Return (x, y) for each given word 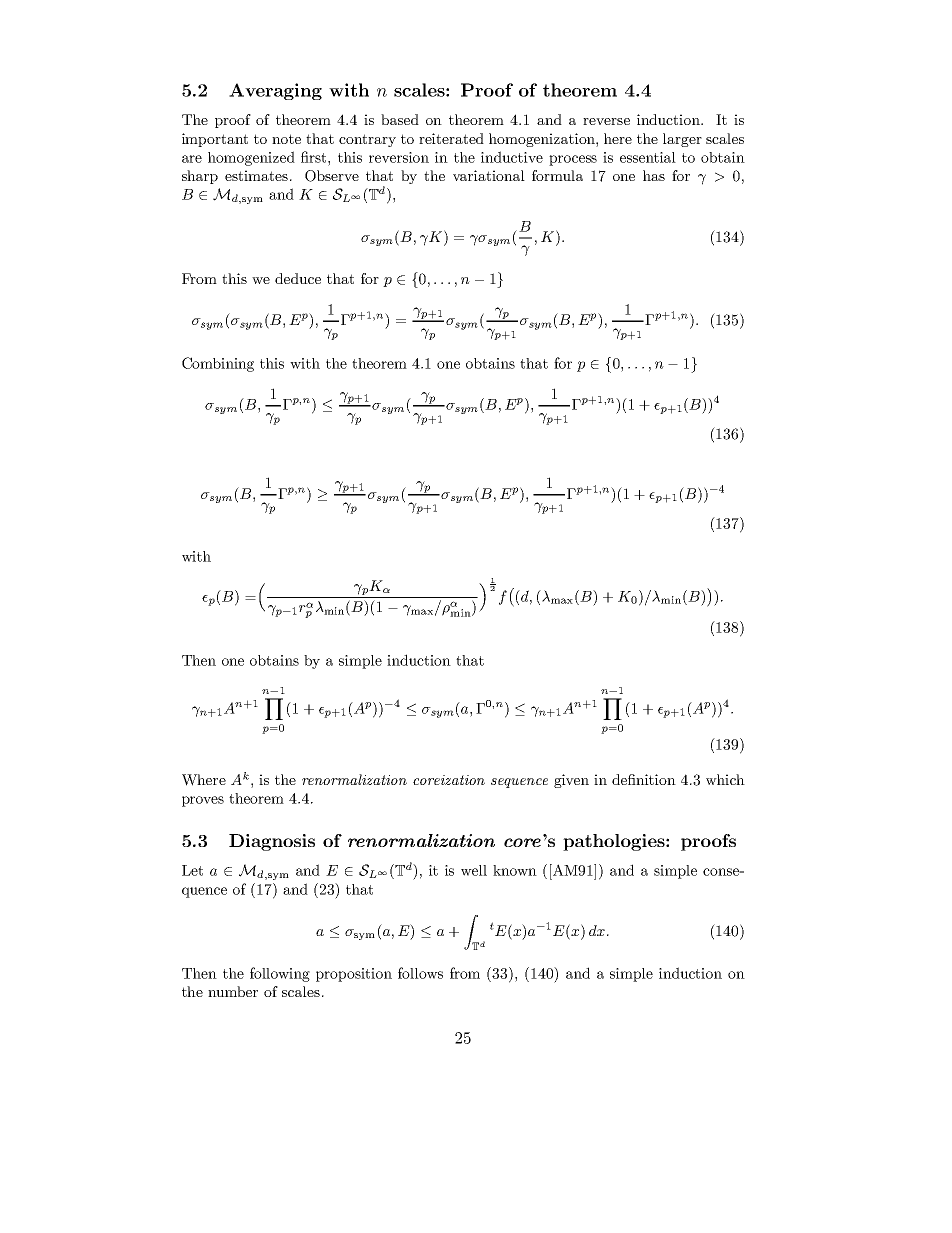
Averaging (275, 91)
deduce (298, 278)
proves (203, 801)
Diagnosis (272, 842)
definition (644, 779)
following (280, 974)
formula (557, 175)
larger (682, 140)
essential (648, 157)
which (725, 779)
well (474, 870)
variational (489, 175)
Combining (218, 364)
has (654, 175)
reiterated (451, 138)
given (571, 781)
